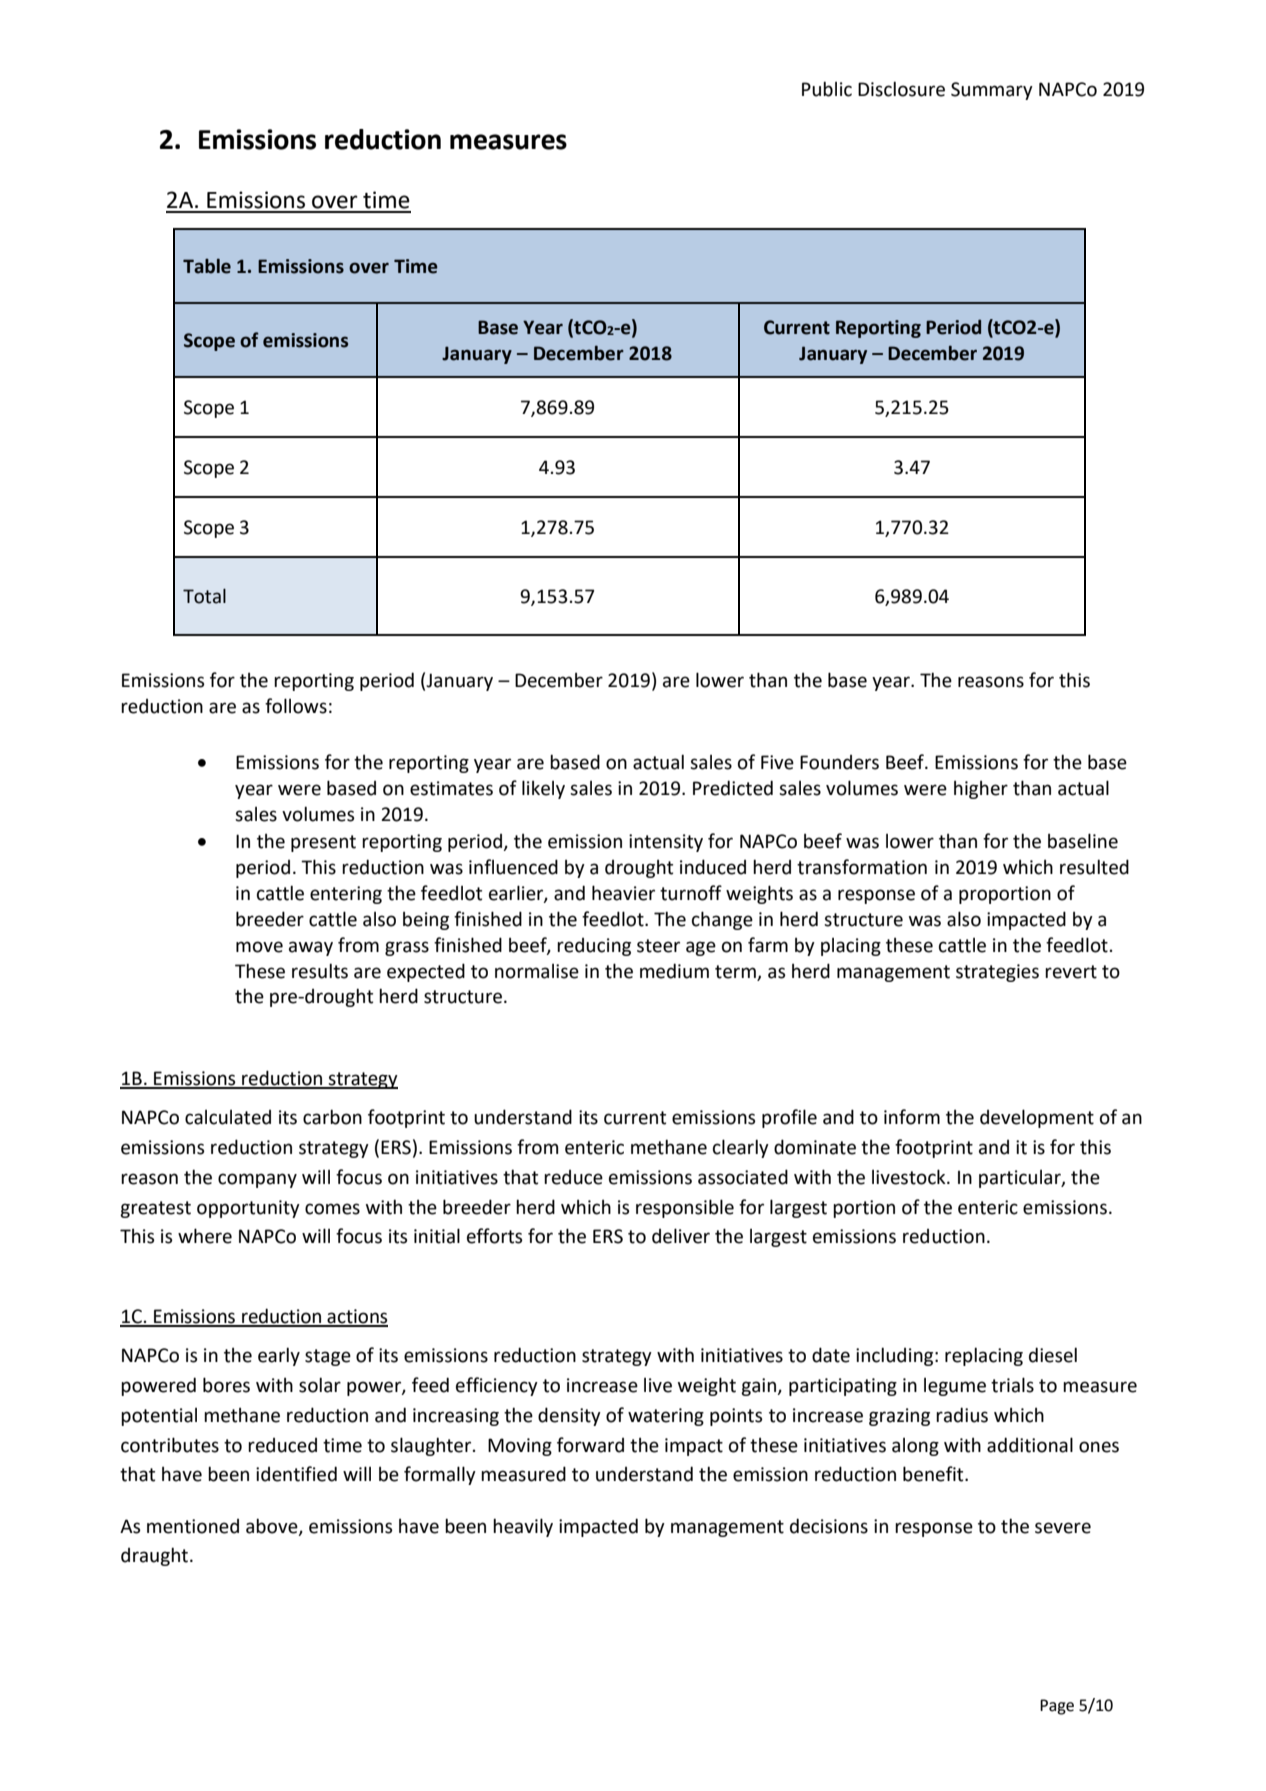 This screenshot has height=1791, width=1266. What do you see at coordinates (827, 89) in the screenshot?
I see `Public` at bounding box center [827, 89].
